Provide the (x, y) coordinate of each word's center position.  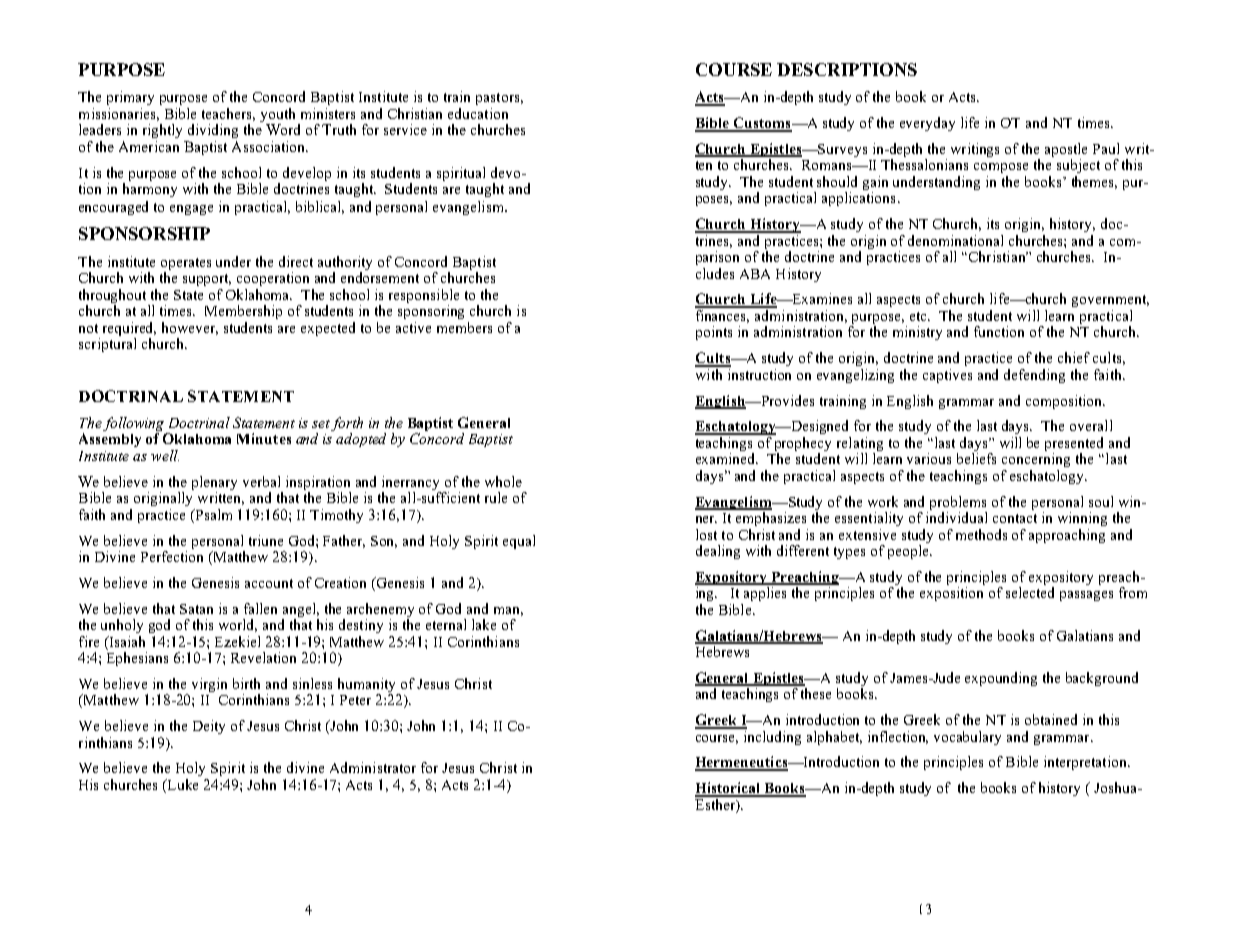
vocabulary (967, 738)
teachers (228, 114)
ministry (917, 333)
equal (519, 542)
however (190, 328)
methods (981, 534)
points (714, 333)
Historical (729, 789)
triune (266, 540)
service (405, 129)
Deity (209, 727)
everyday (927, 124)
